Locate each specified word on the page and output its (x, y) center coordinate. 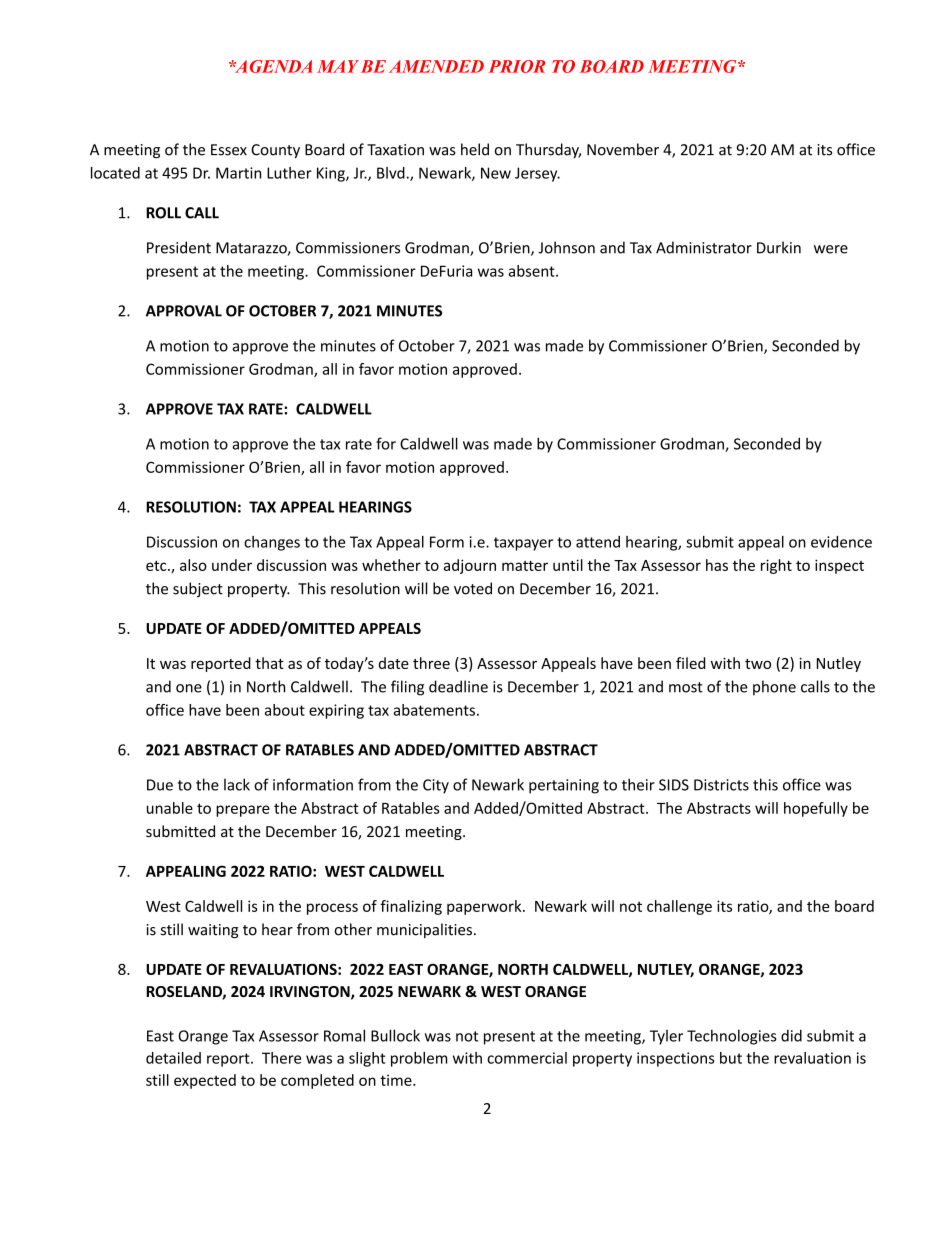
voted (473, 588)
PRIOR (517, 66)
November (623, 149)
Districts (721, 785)
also (193, 565)
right (776, 566)
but (731, 1058)
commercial (527, 1058)
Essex (229, 150)
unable (170, 808)
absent (533, 271)
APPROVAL (184, 311)
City (436, 786)
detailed (173, 1058)
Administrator (704, 247)
